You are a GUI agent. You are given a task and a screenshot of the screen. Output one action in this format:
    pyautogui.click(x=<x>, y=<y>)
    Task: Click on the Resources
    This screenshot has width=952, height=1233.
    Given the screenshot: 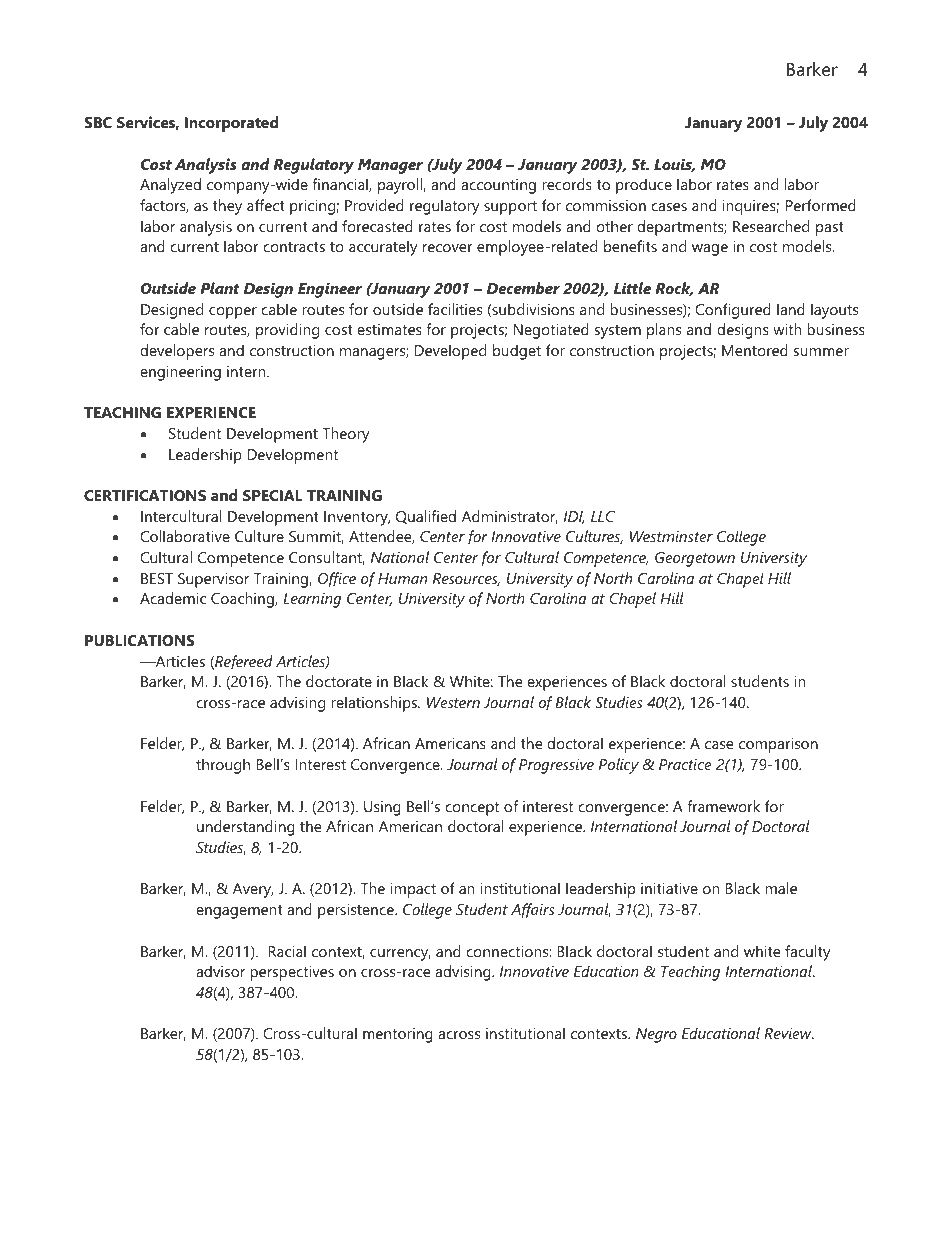 What is the action you would take?
    pyautogui.click(x=466, y=579)
